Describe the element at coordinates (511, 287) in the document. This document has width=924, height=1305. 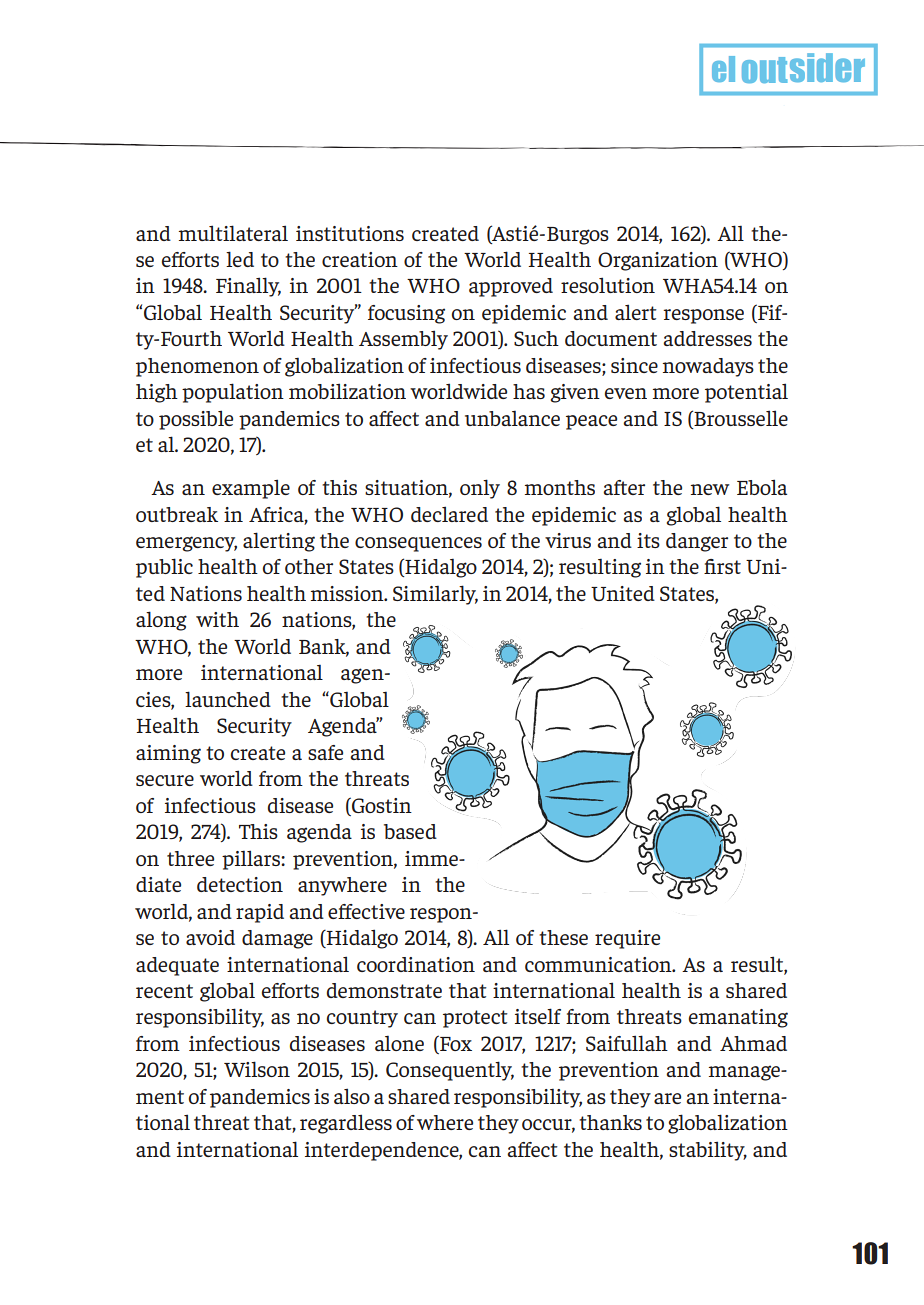
I see `approved` at that location.
